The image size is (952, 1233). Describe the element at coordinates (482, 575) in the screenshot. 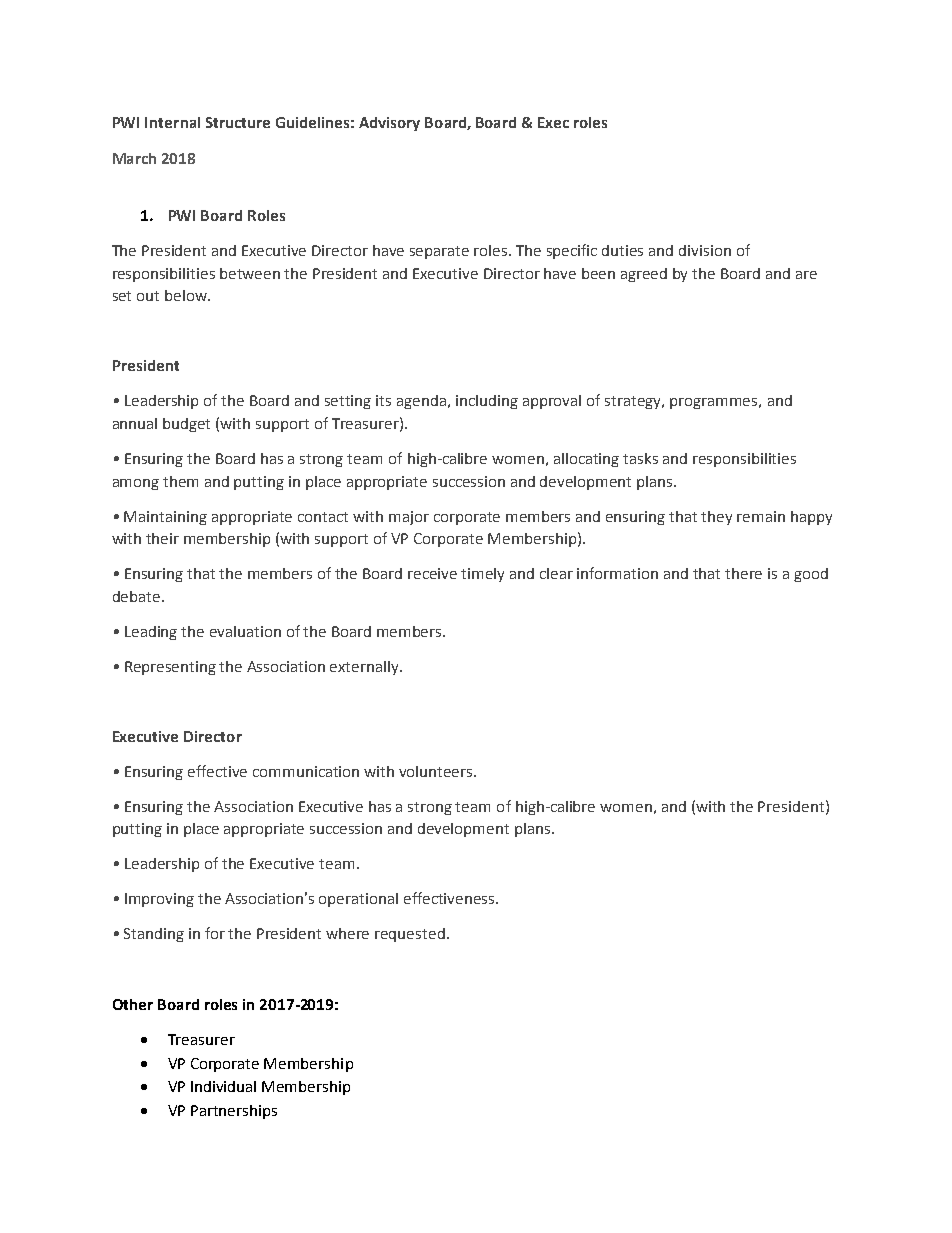

I see `timely` at that location.
